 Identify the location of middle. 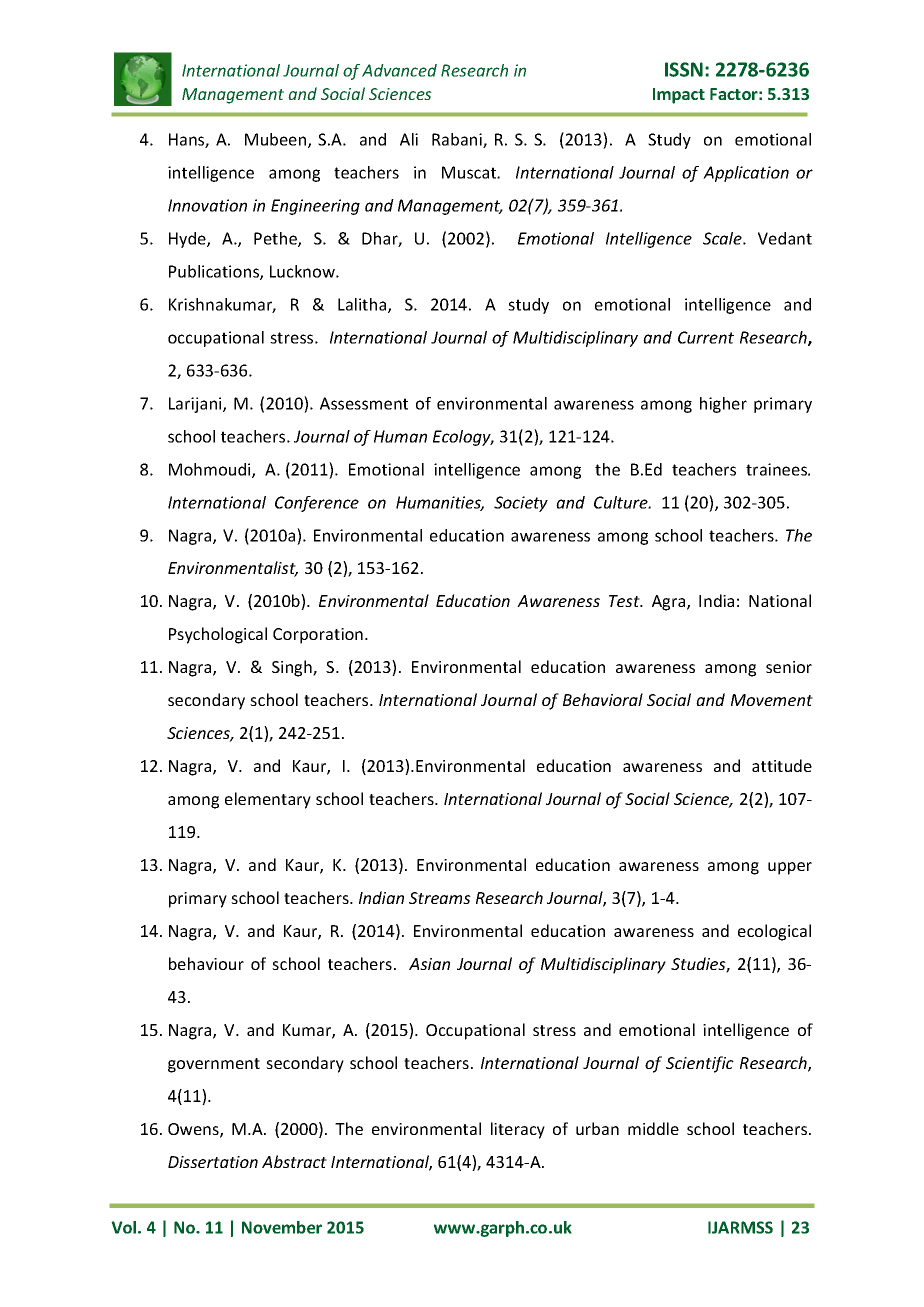
(653, 1128).
